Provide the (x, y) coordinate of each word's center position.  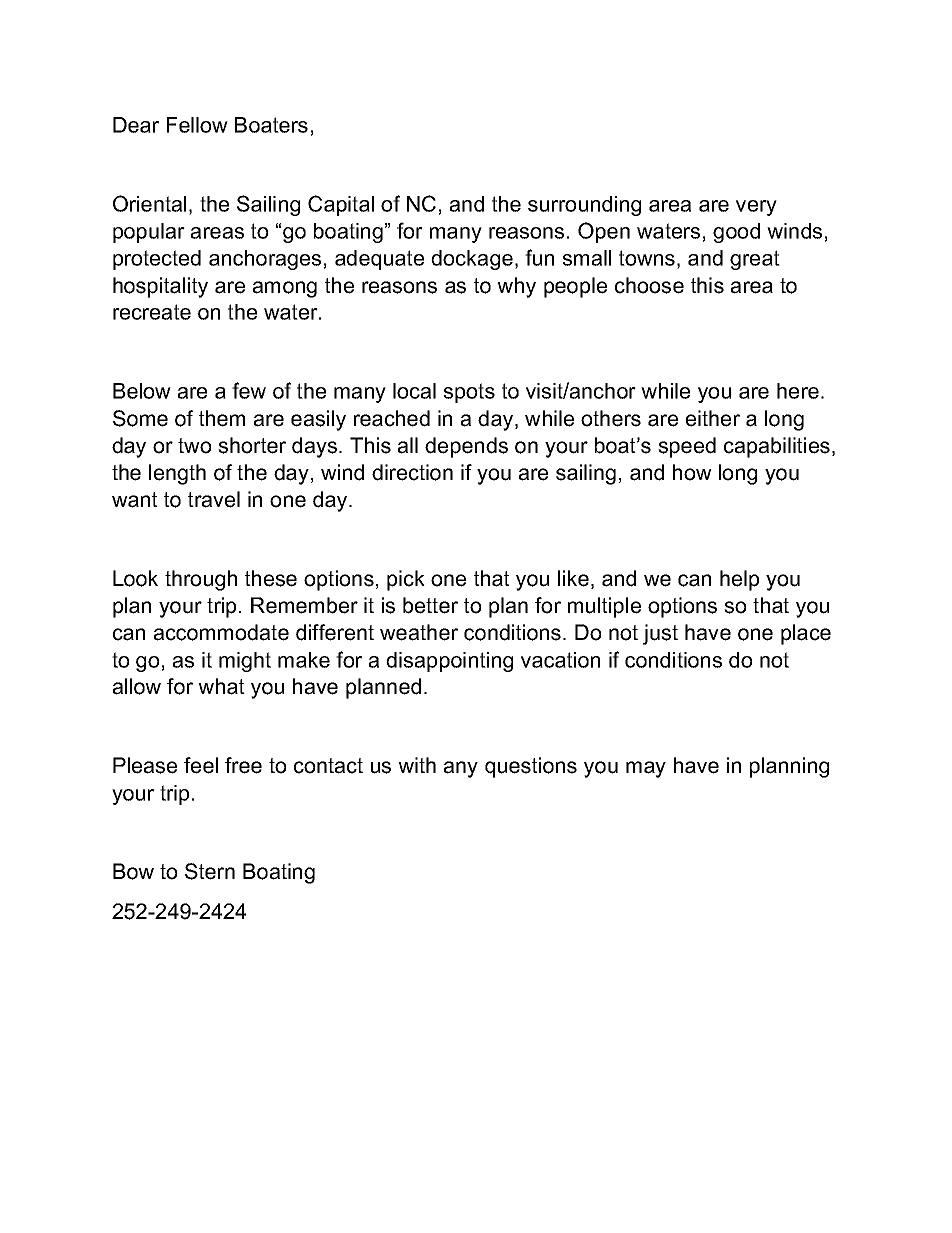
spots (469, 393)
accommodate (221, 632)
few (249, 390)
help (739, 580)
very (756, 208)
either (713, 418)
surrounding (584, 206)
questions (531, 767)
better (430, 605)
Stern (210, 871)
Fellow (197, 125)
